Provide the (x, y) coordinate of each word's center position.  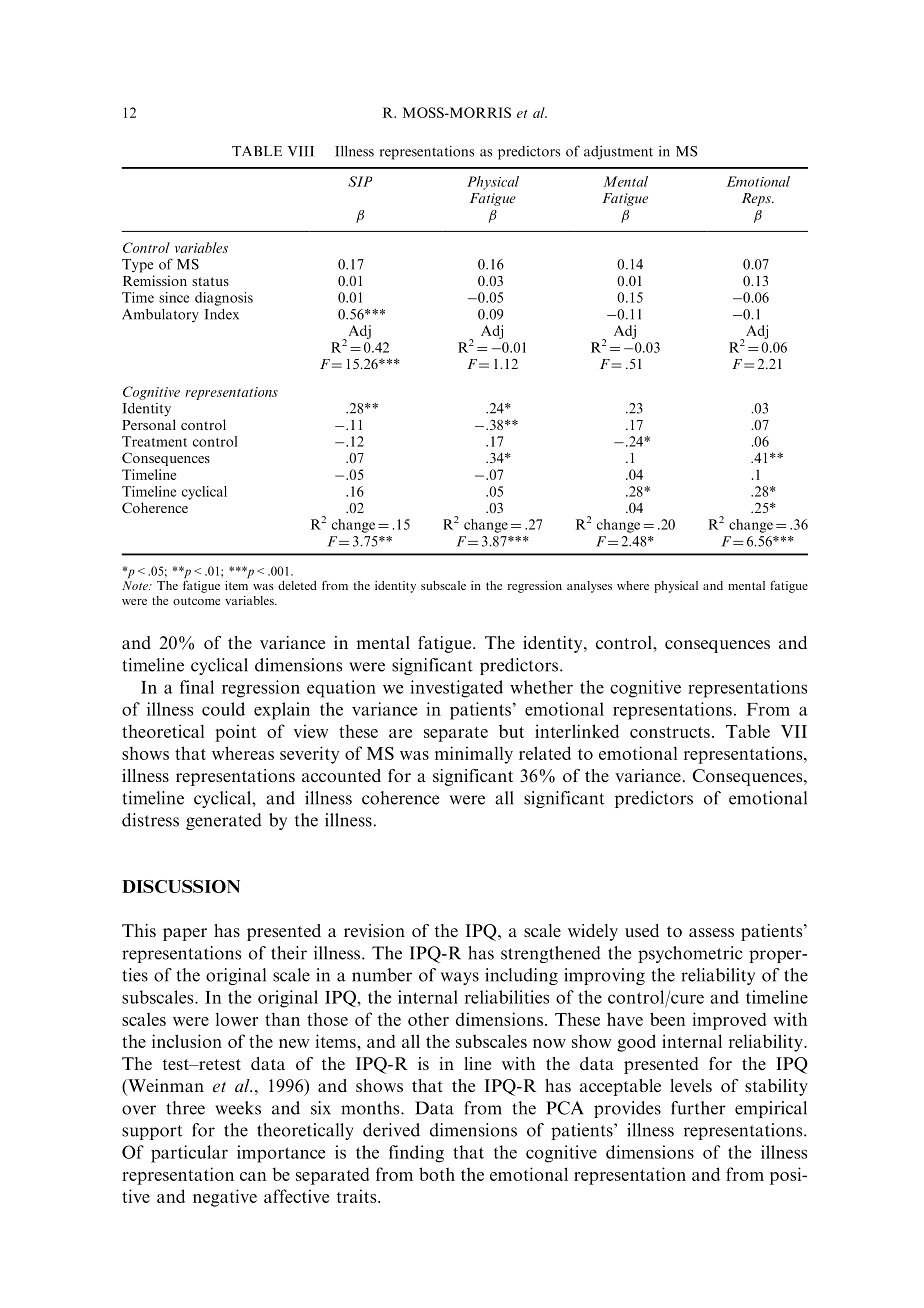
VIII (301, 151)
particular (189, 1154)
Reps (757, 199)
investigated (456, 689)
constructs (670, 732)
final (197, 687)
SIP (360, 181)
